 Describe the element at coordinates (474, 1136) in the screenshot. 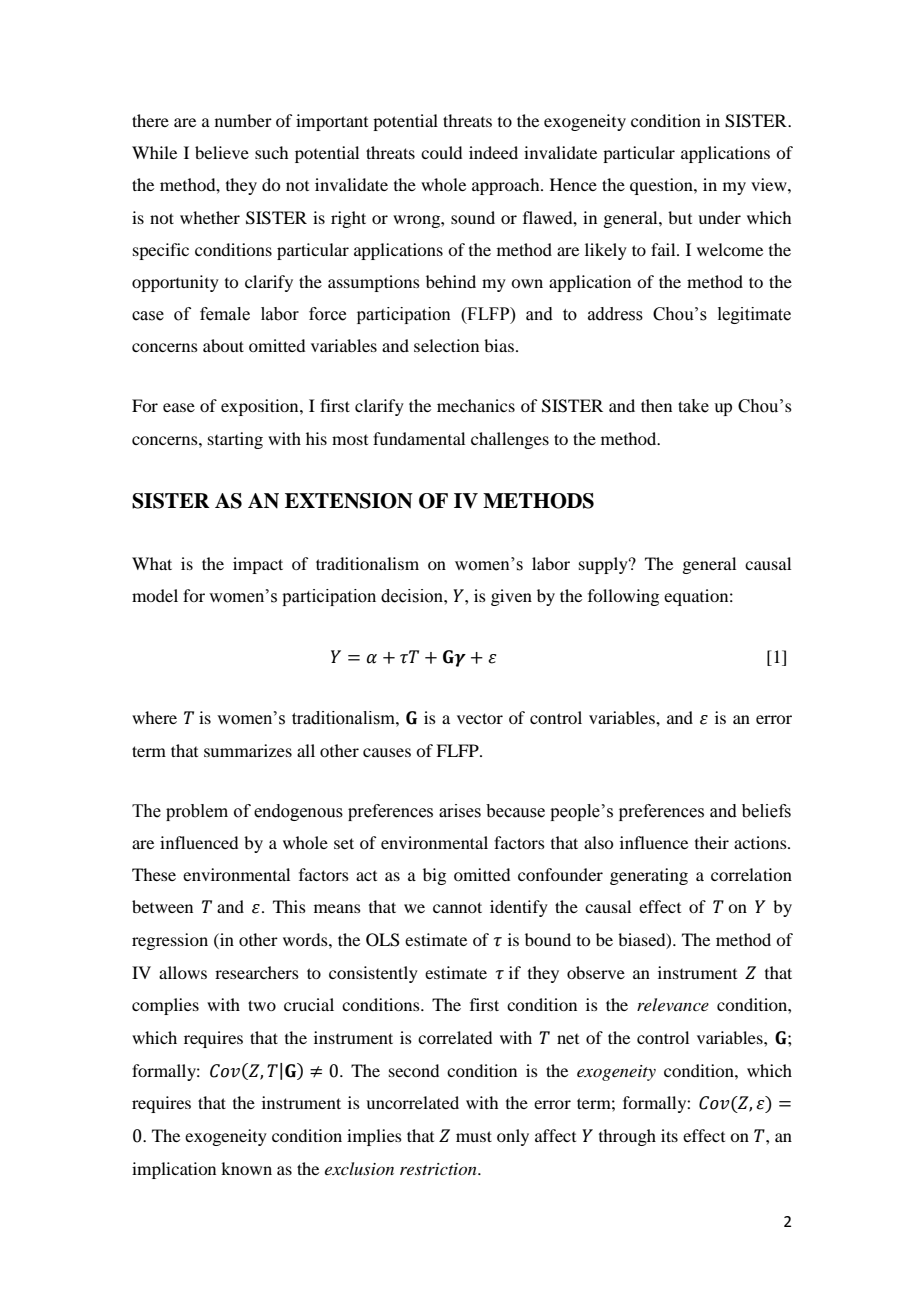

I see `must` at that location.
